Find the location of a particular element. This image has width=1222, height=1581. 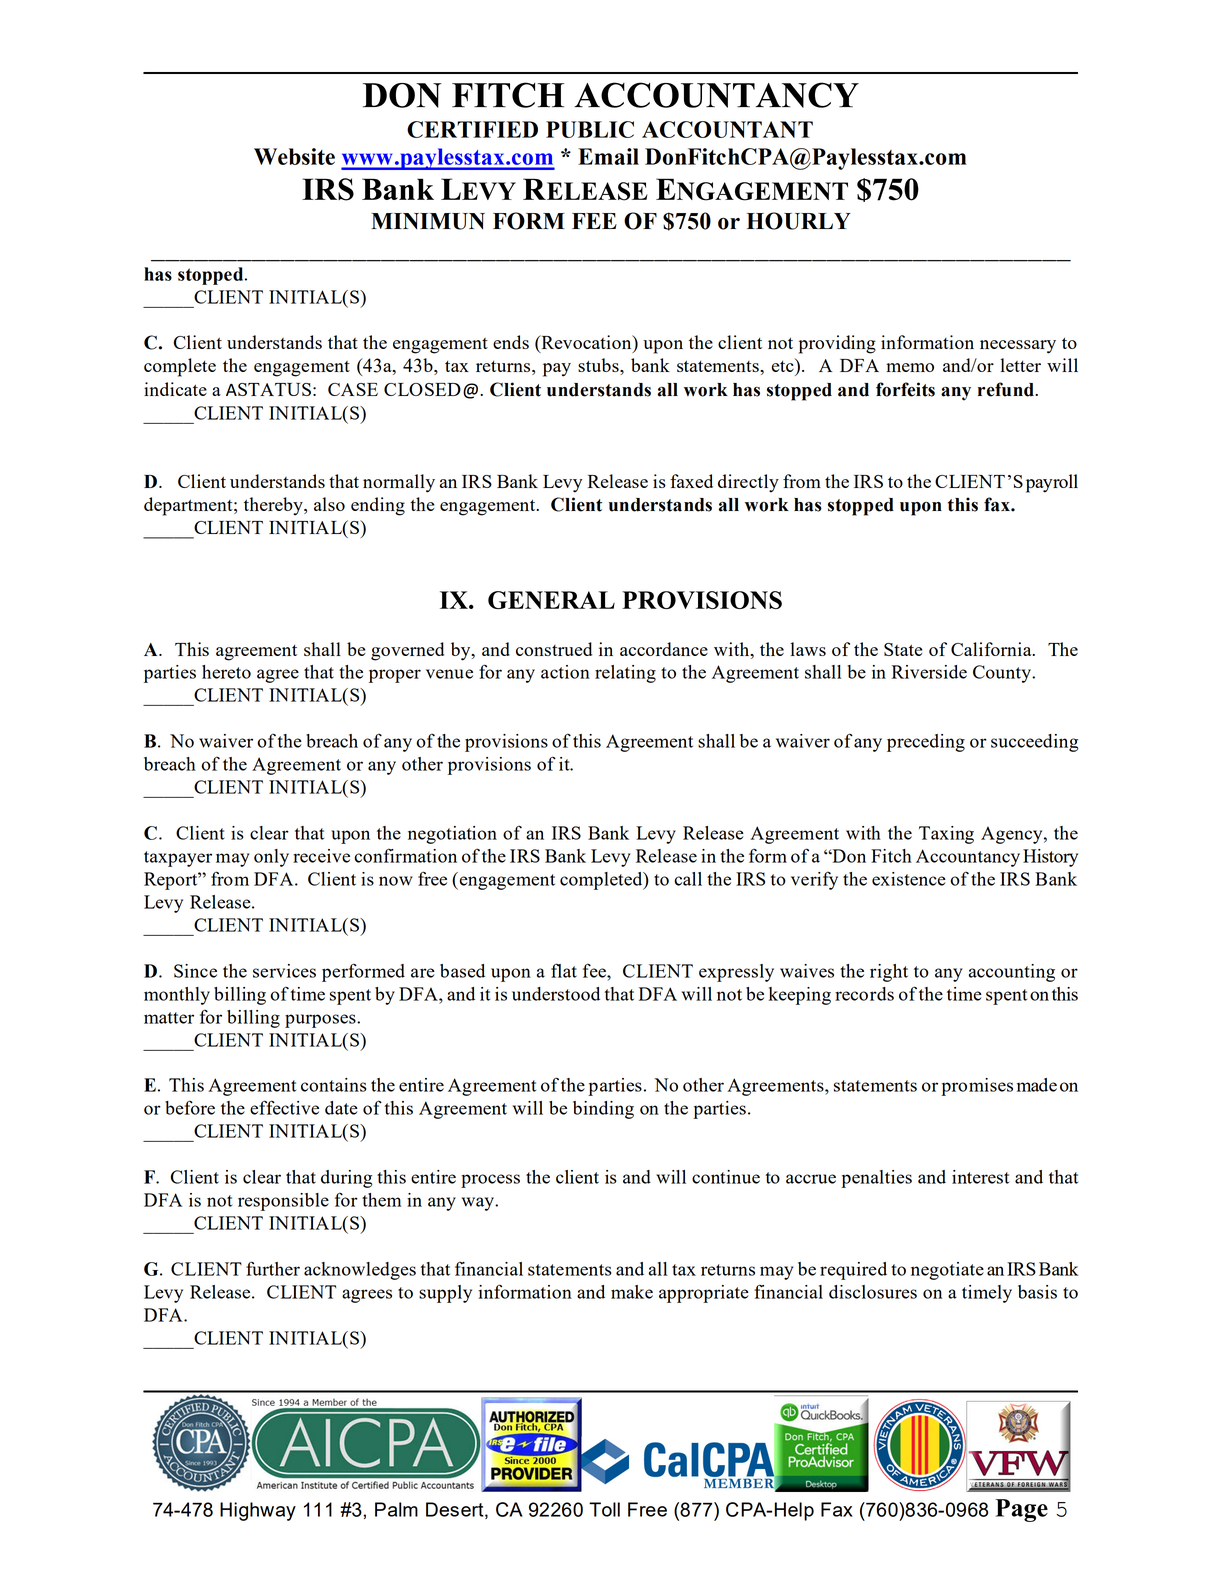

Website is located at coordinates (294, 156).
